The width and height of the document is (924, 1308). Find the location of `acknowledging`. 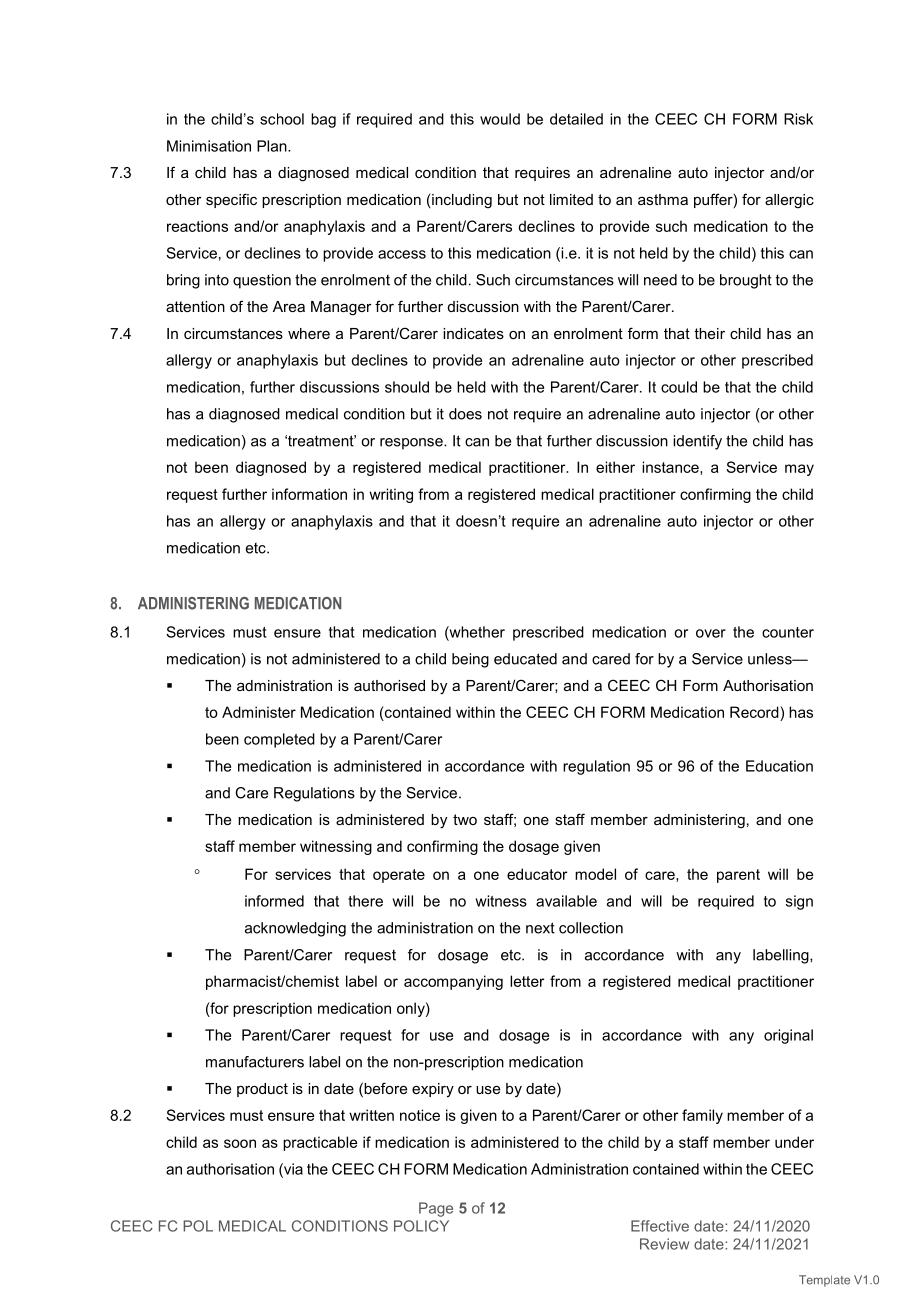

acknowledging is located at coordinates (295, 929).
